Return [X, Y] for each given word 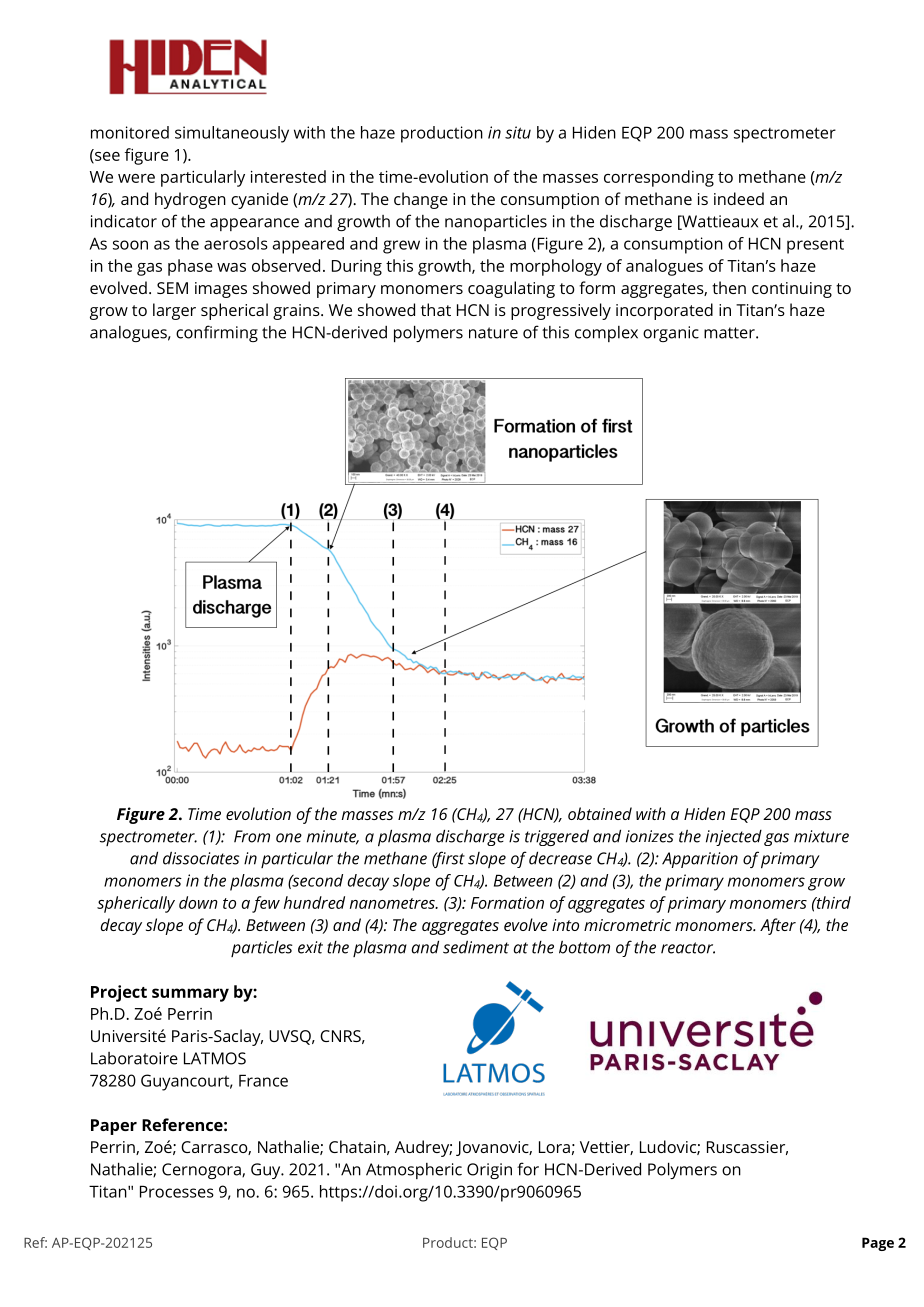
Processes [177, 1191]
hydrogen [190, 200]
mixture [821, 836]
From [252, 836]
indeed [739, 198]
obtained [600, 813]
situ [518, 132]
